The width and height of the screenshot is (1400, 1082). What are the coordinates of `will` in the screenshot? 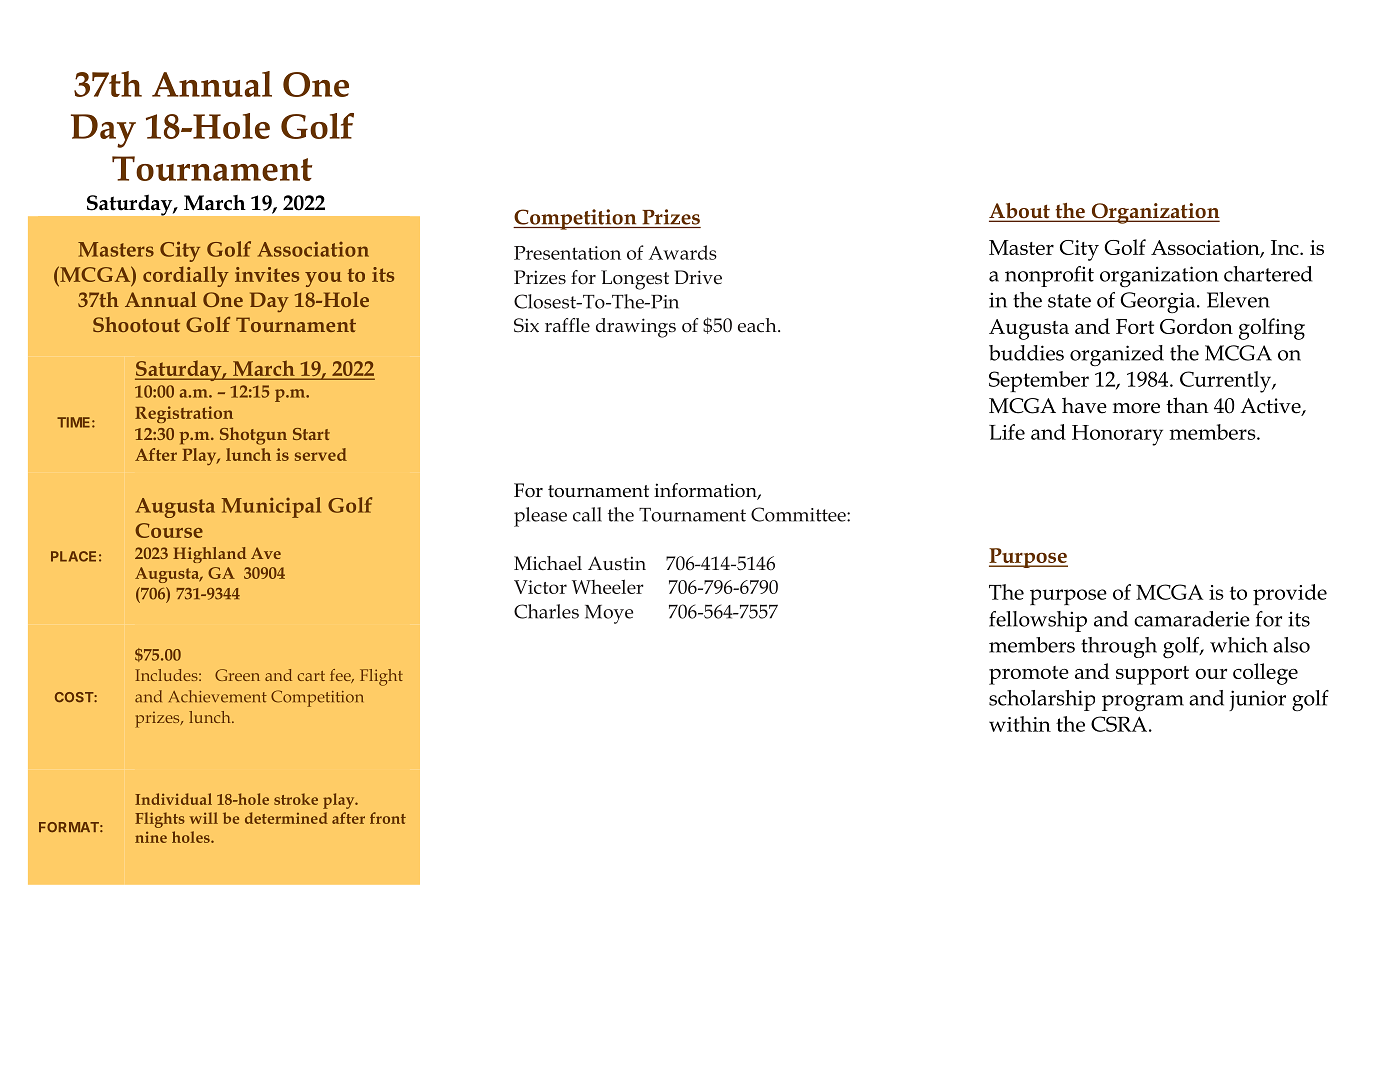 It's located at (203, 818).
